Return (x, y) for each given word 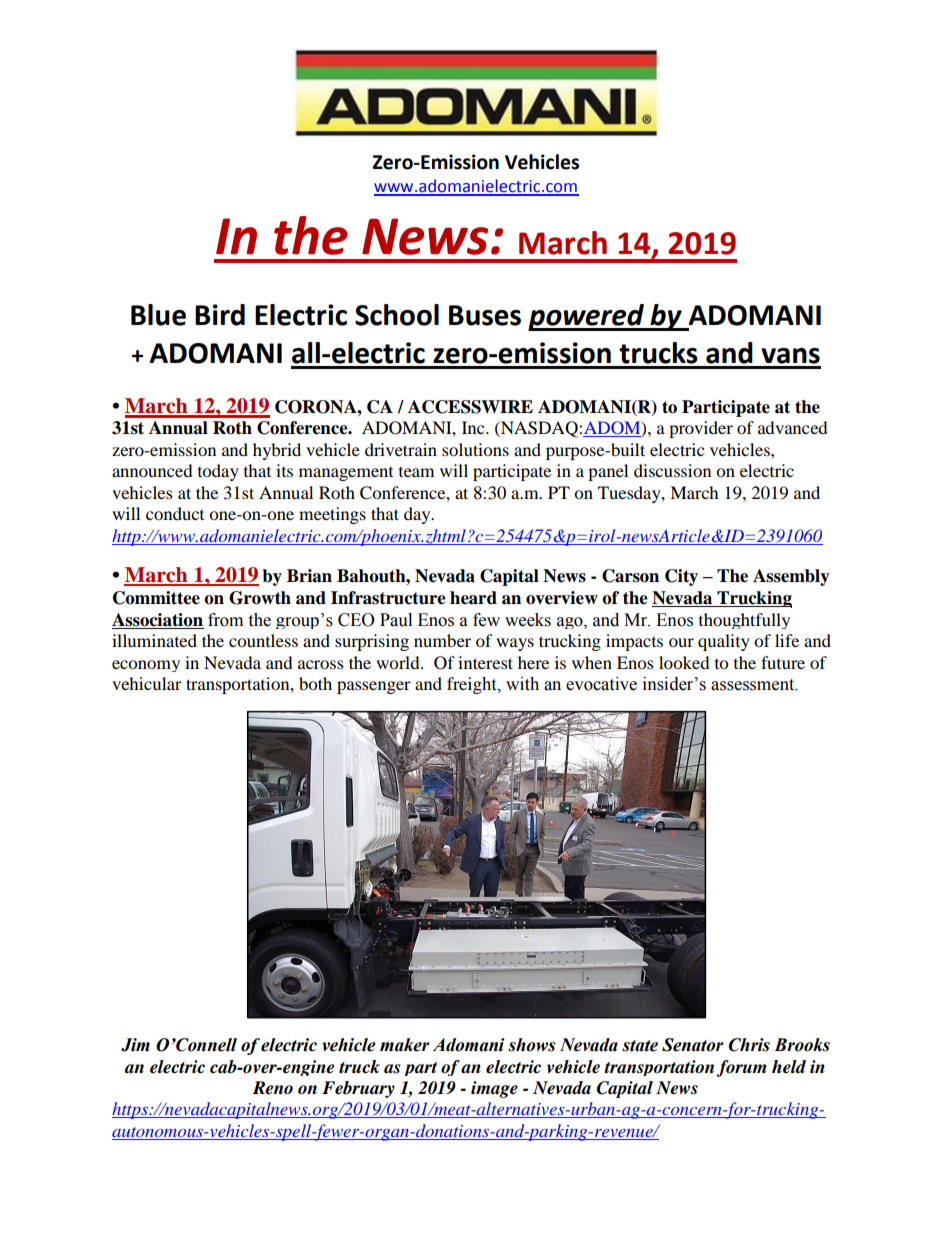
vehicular (147, 683)
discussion (672, 470)
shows (532, 1045)
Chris (749, 1045)
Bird (220, 315)
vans (790, 356)
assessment (754, 685)
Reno (272, 1088)
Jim (135, 1045)
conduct (175, 513)
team (416, 472)
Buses (485, 315)
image (494, 1089)
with (522, 684)
